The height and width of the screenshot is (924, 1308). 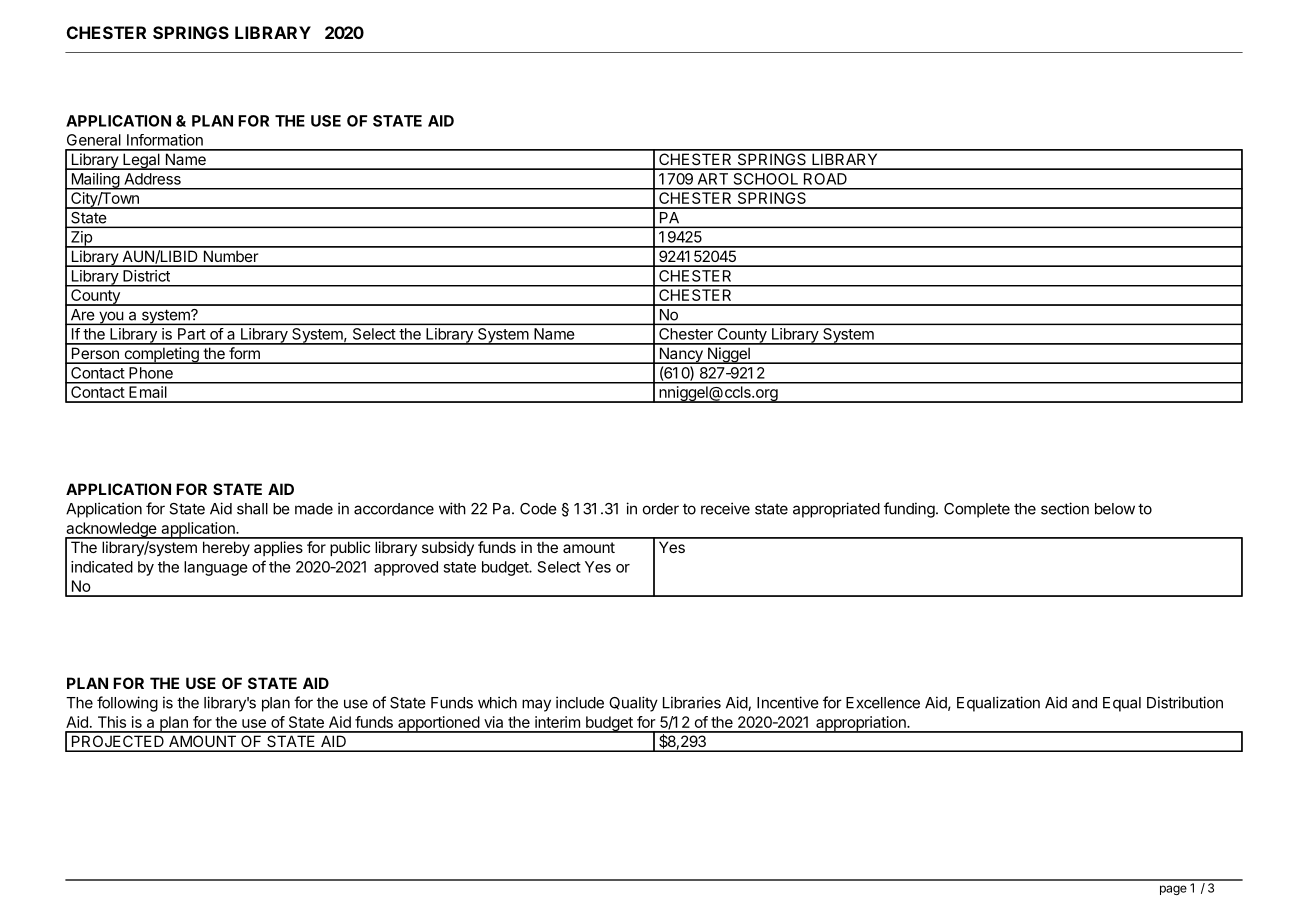 What do you see at coordinates (1084, 703) in the screenshot?
I see `and` at bounding box center [1084, 703].
